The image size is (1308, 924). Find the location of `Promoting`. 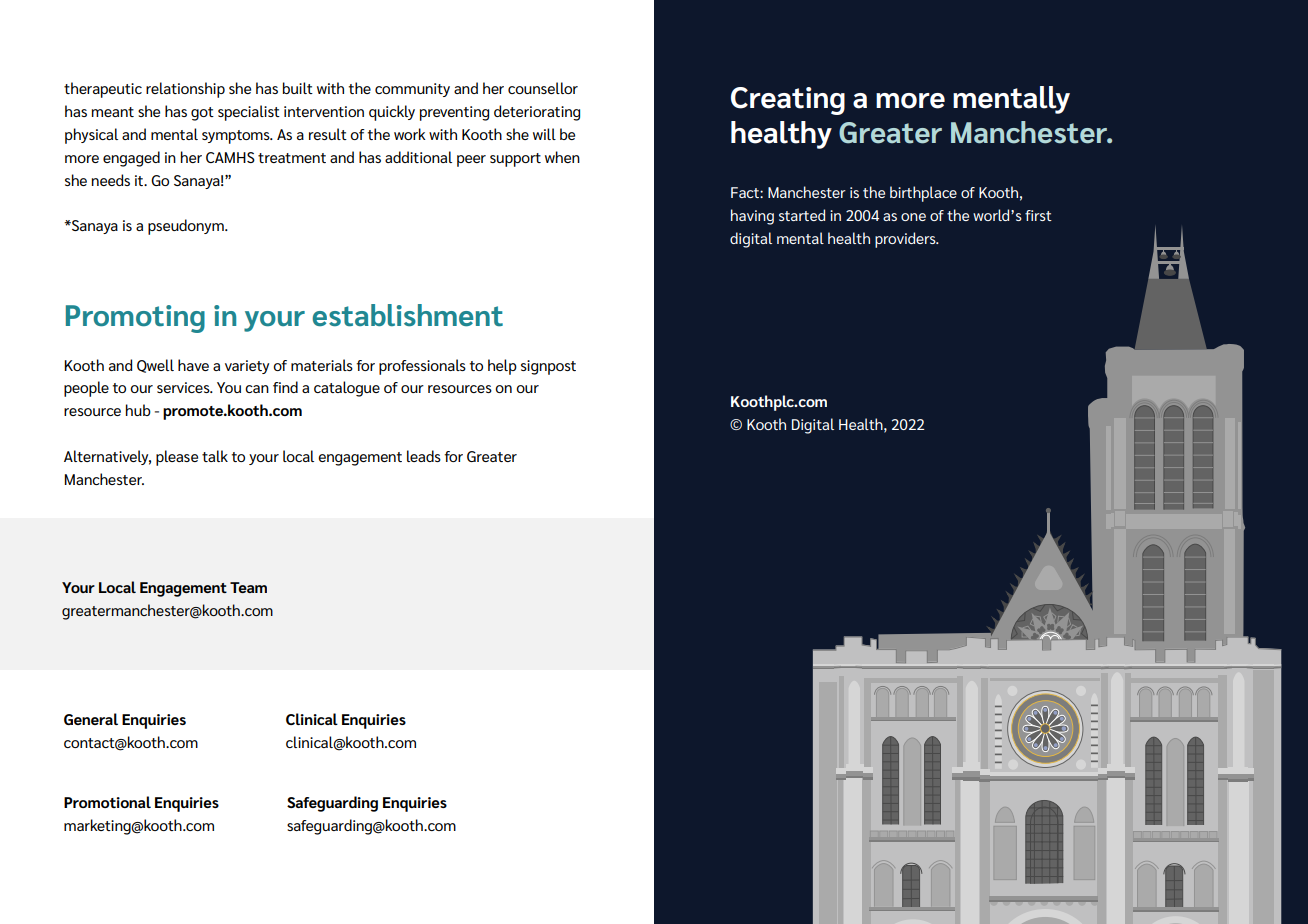

Promoting is located at coordinates (135, 319).
